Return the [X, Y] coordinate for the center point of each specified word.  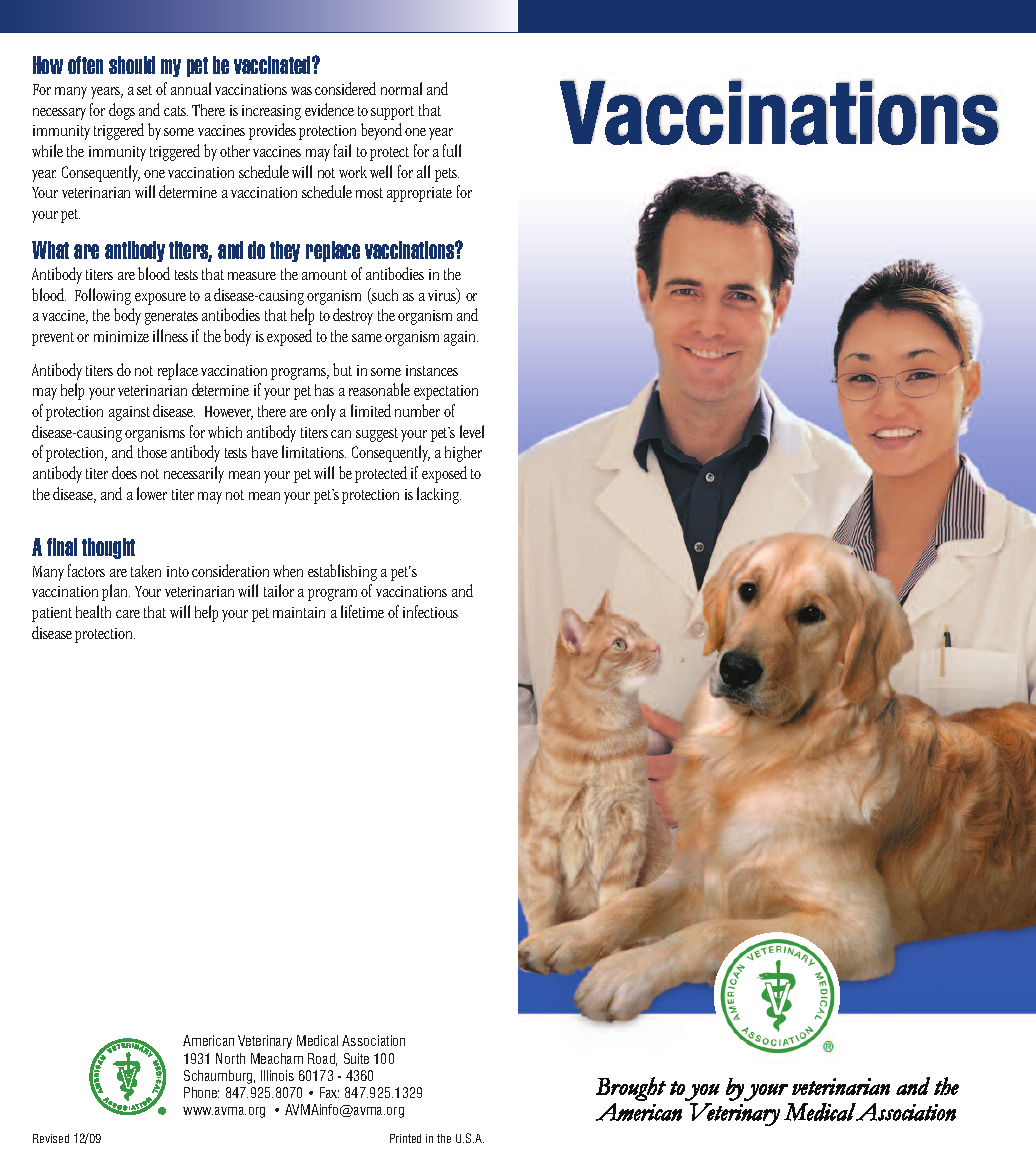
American [208, 1040]
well [381, 171]
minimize [121, 336]
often [85, 65]
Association [373, 1040]
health [93, 611]
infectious [430, 611]
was [301, 91]
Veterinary [265, 1042]
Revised [51, 1138]
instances [432, 370]
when [288, 571]
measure [252, 276]
